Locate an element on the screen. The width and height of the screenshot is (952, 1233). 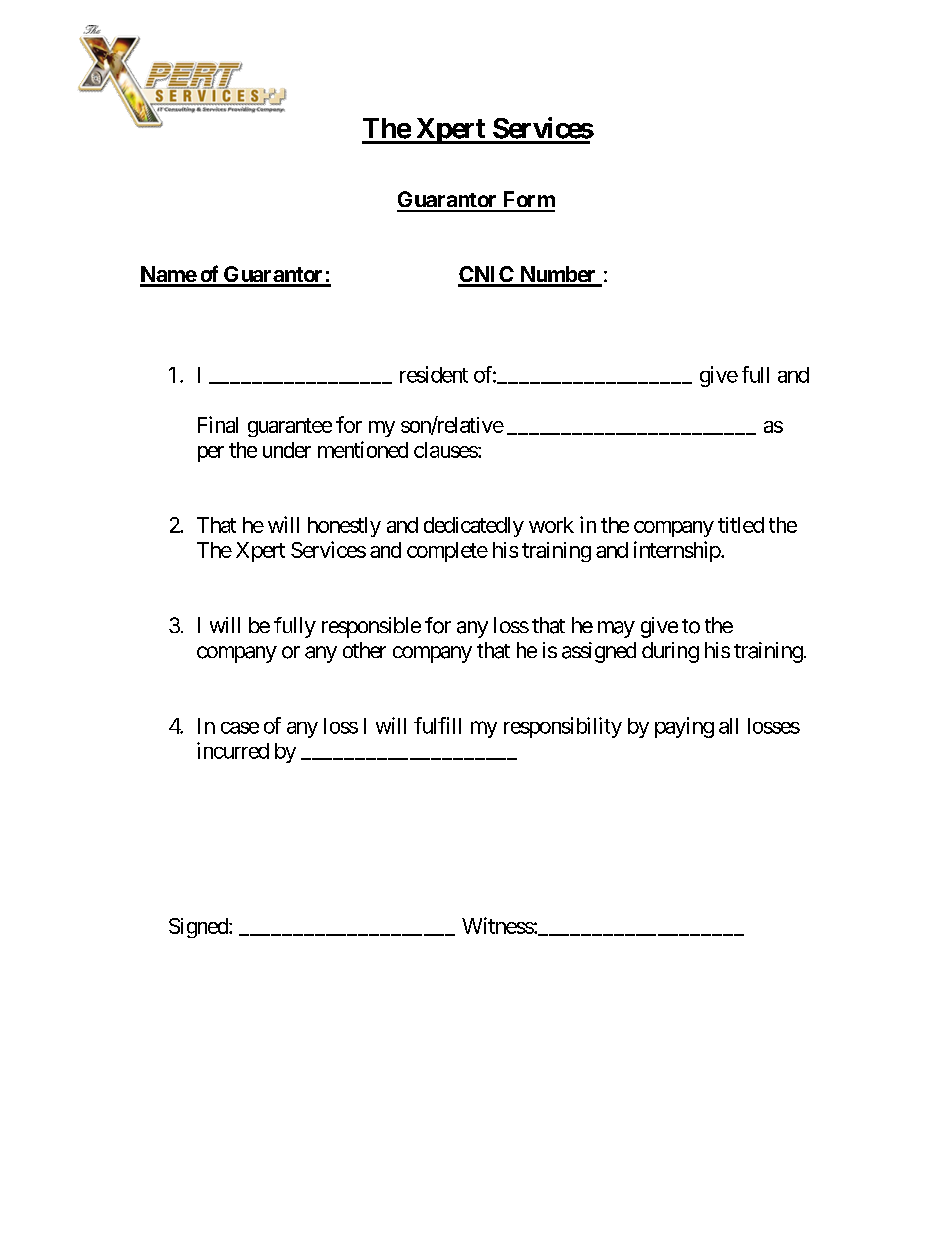
may is located at coordinates (616, 629).
